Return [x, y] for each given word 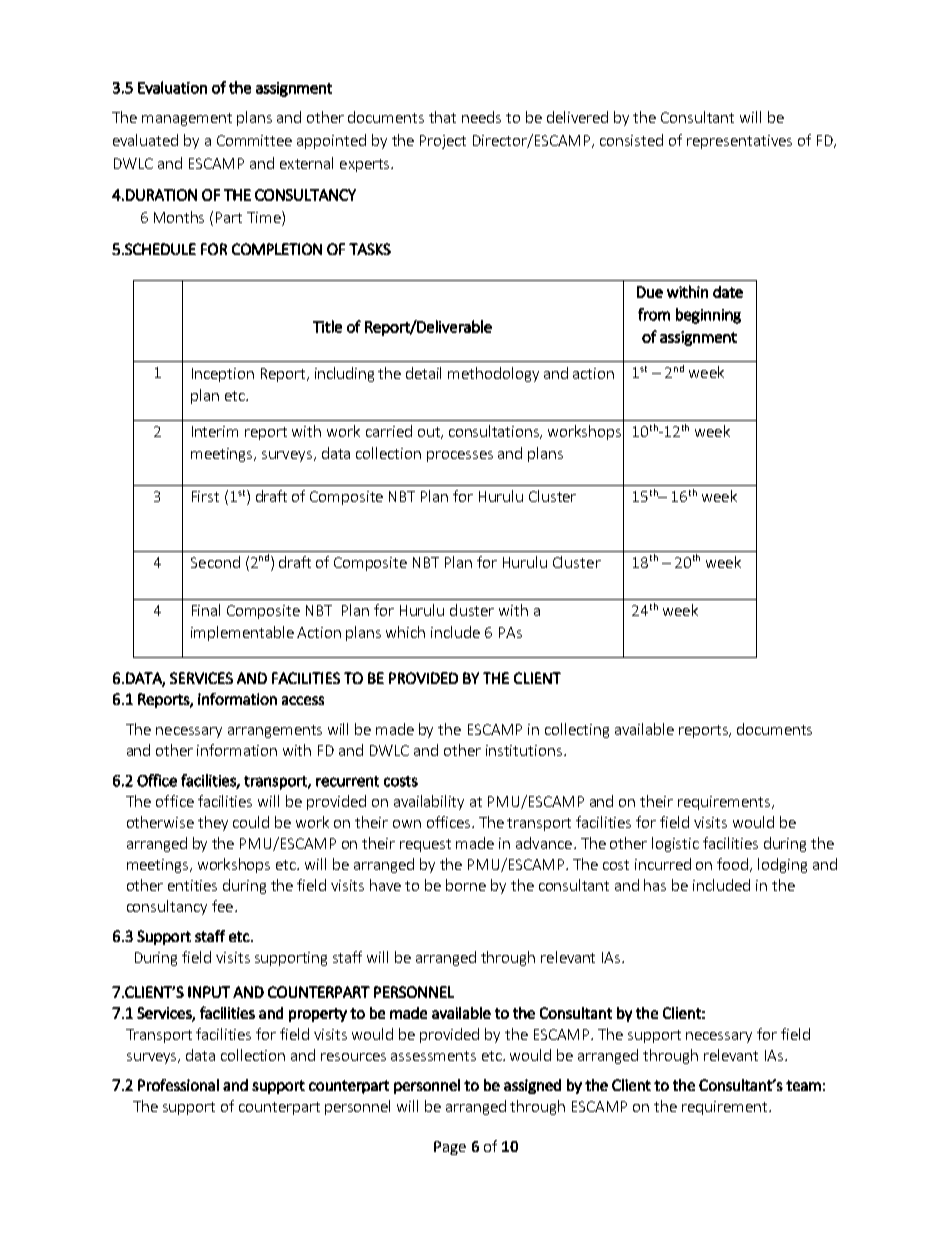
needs [481, 117]
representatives [739, 142]
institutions [524, 750]
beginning [708, 316]
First [205, 496]
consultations [495, 432]
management [187, 119]
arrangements [275, 731]
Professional [178, 1085]
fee [222, 906]
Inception [223, 375]
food [734, 865]
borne [466, 885]
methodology [493, 374]
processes [460, 456]
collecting [577, 730]
